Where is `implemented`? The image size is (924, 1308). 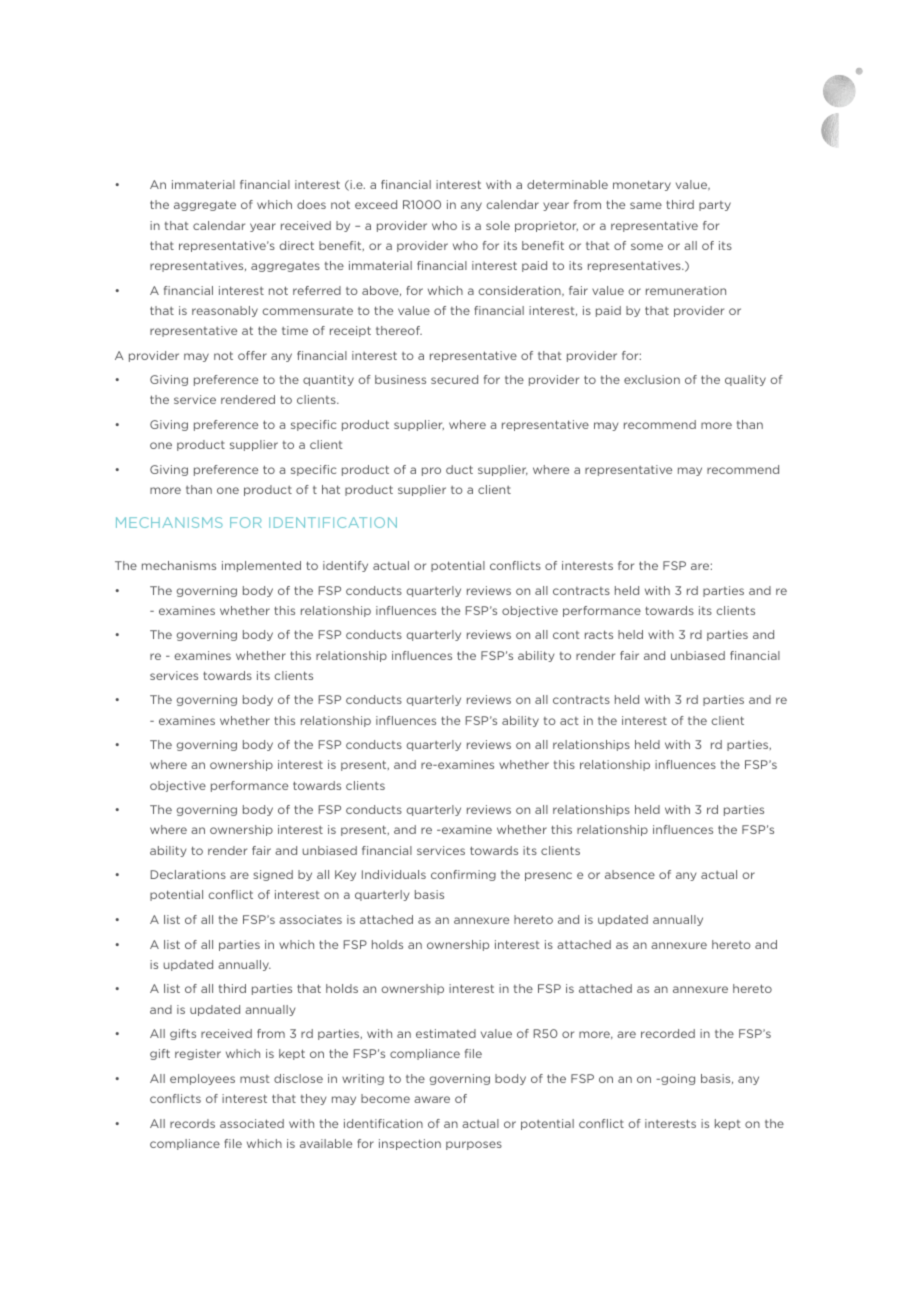 implemented is located at coordinates (261, 566).
